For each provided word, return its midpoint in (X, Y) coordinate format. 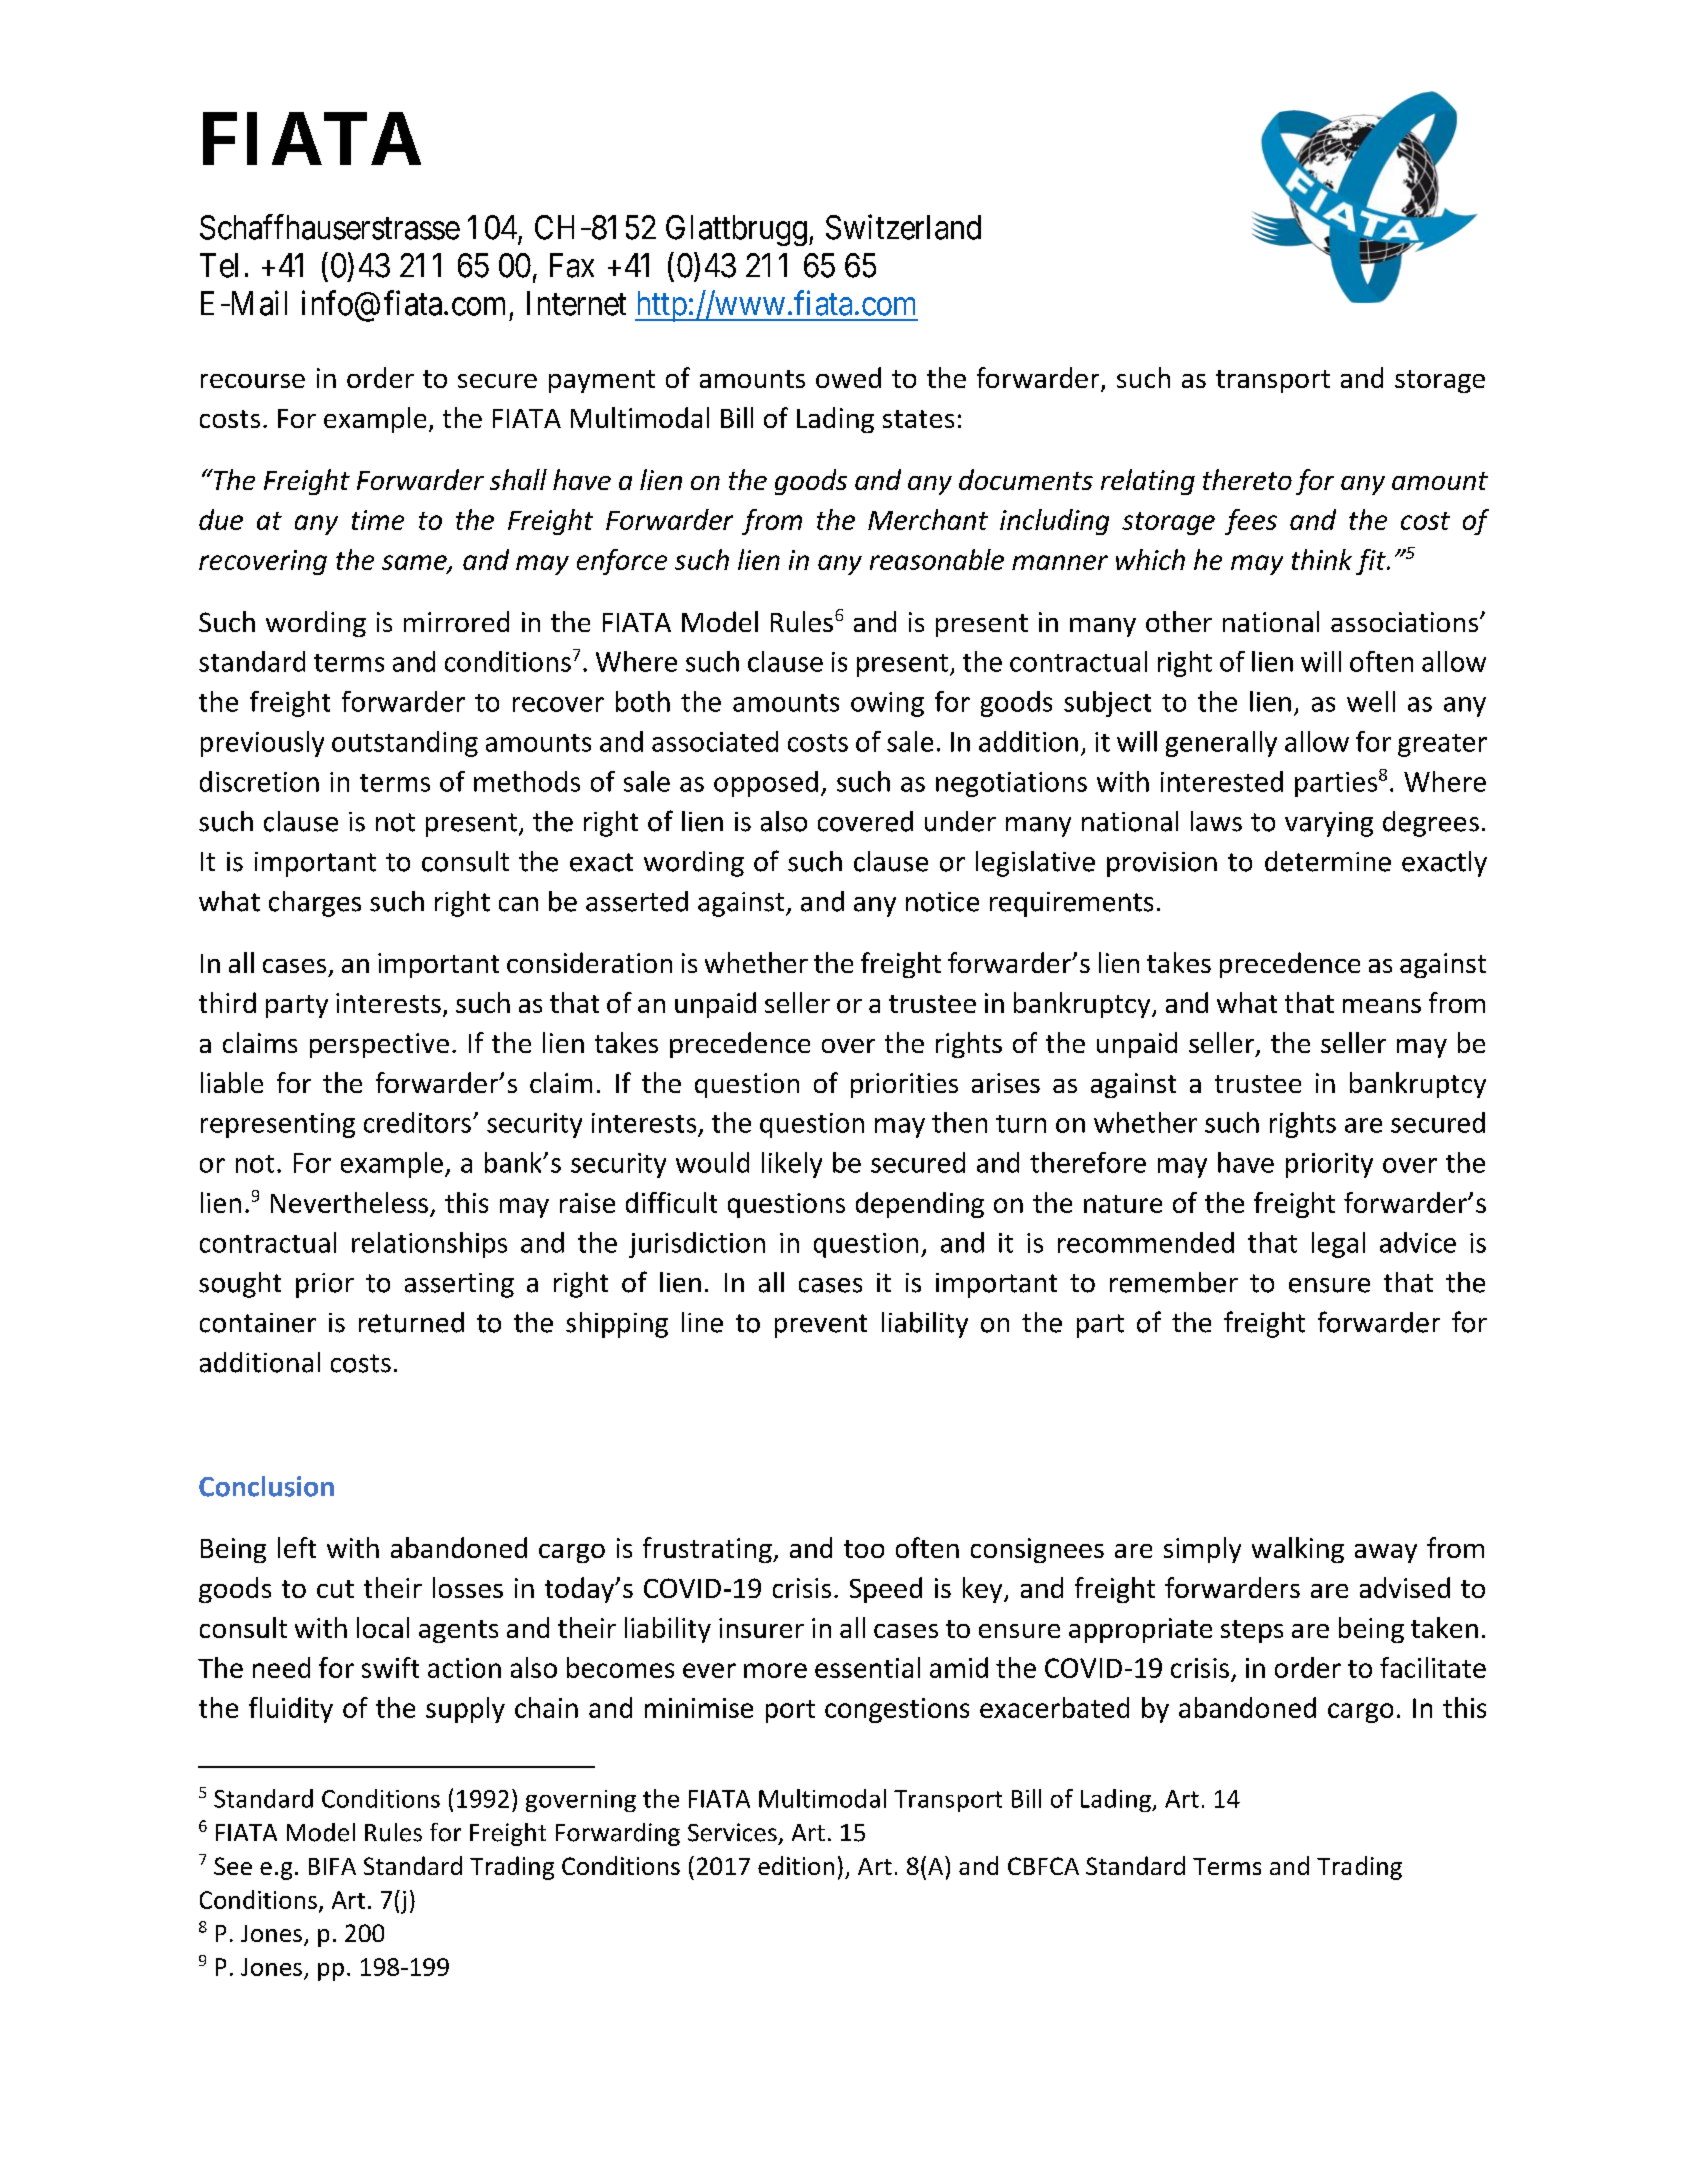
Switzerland (903, 227)
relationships (429, 1245)
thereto (1247, 479)
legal (1338, 1245)
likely (792, 1165)
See (233, 1866)
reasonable (937, 559)
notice (942, 902)
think (1322, 559)
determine (1328, 861)
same (415, 563)
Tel (219, 265)
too (864, 1549)
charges (315, 904)
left (297, 1547)
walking (1298, 1550)
